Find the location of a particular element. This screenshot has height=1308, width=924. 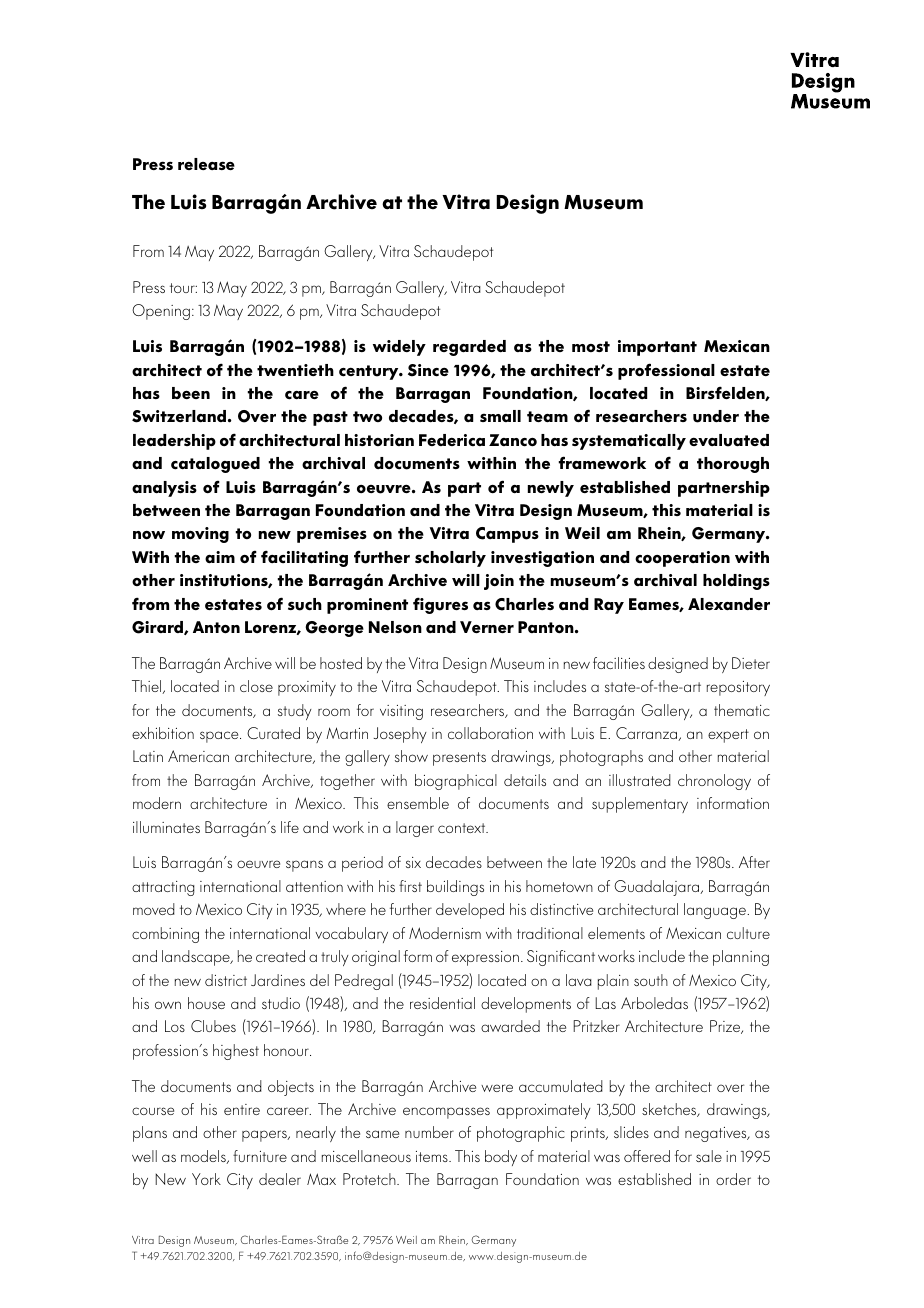

important is located at coordinates (657, 348).
